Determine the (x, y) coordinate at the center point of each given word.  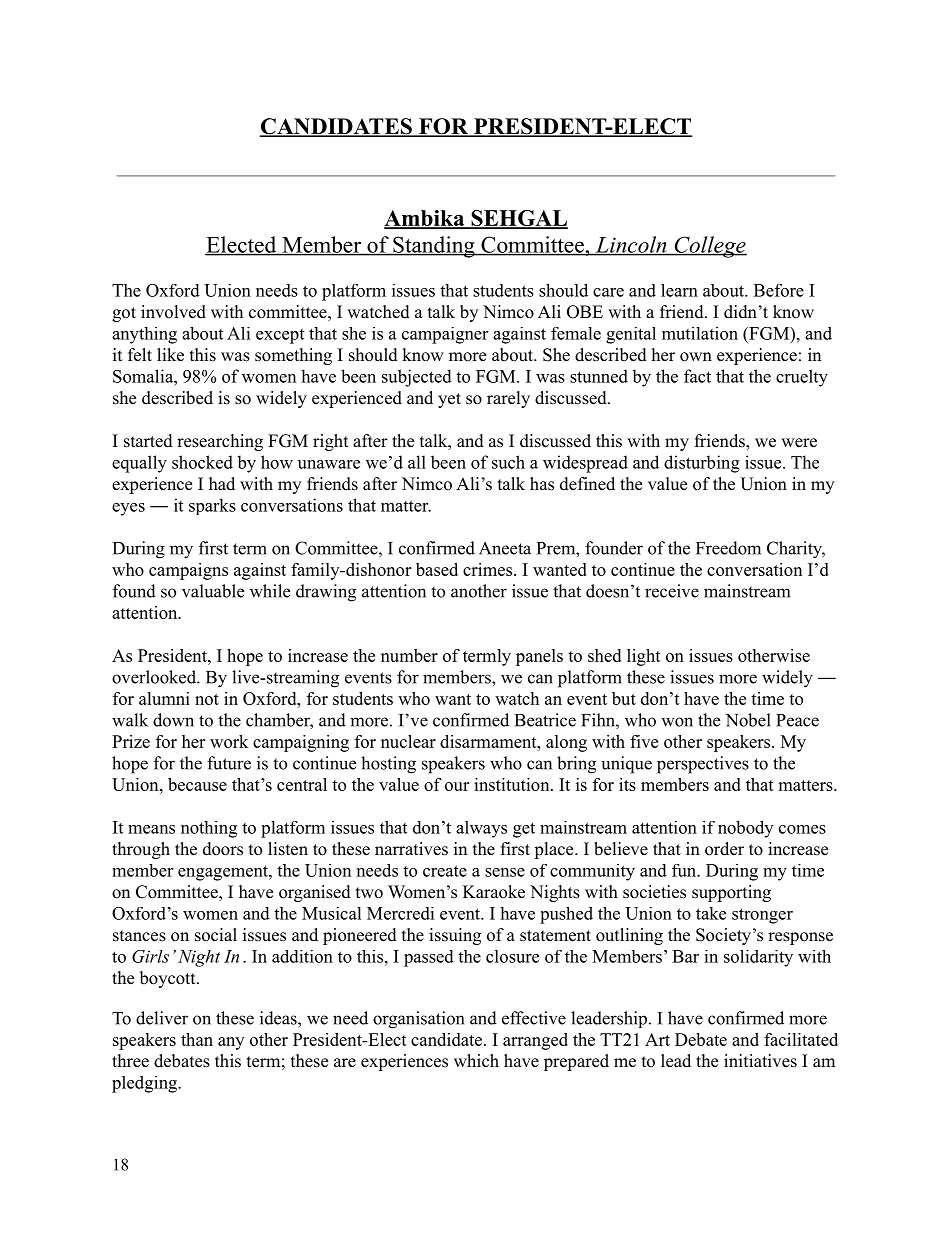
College (709, 247)
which (476, 1061)
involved (173, 312)
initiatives (760, 1061)
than (197, 1039)
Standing (434, 247)
